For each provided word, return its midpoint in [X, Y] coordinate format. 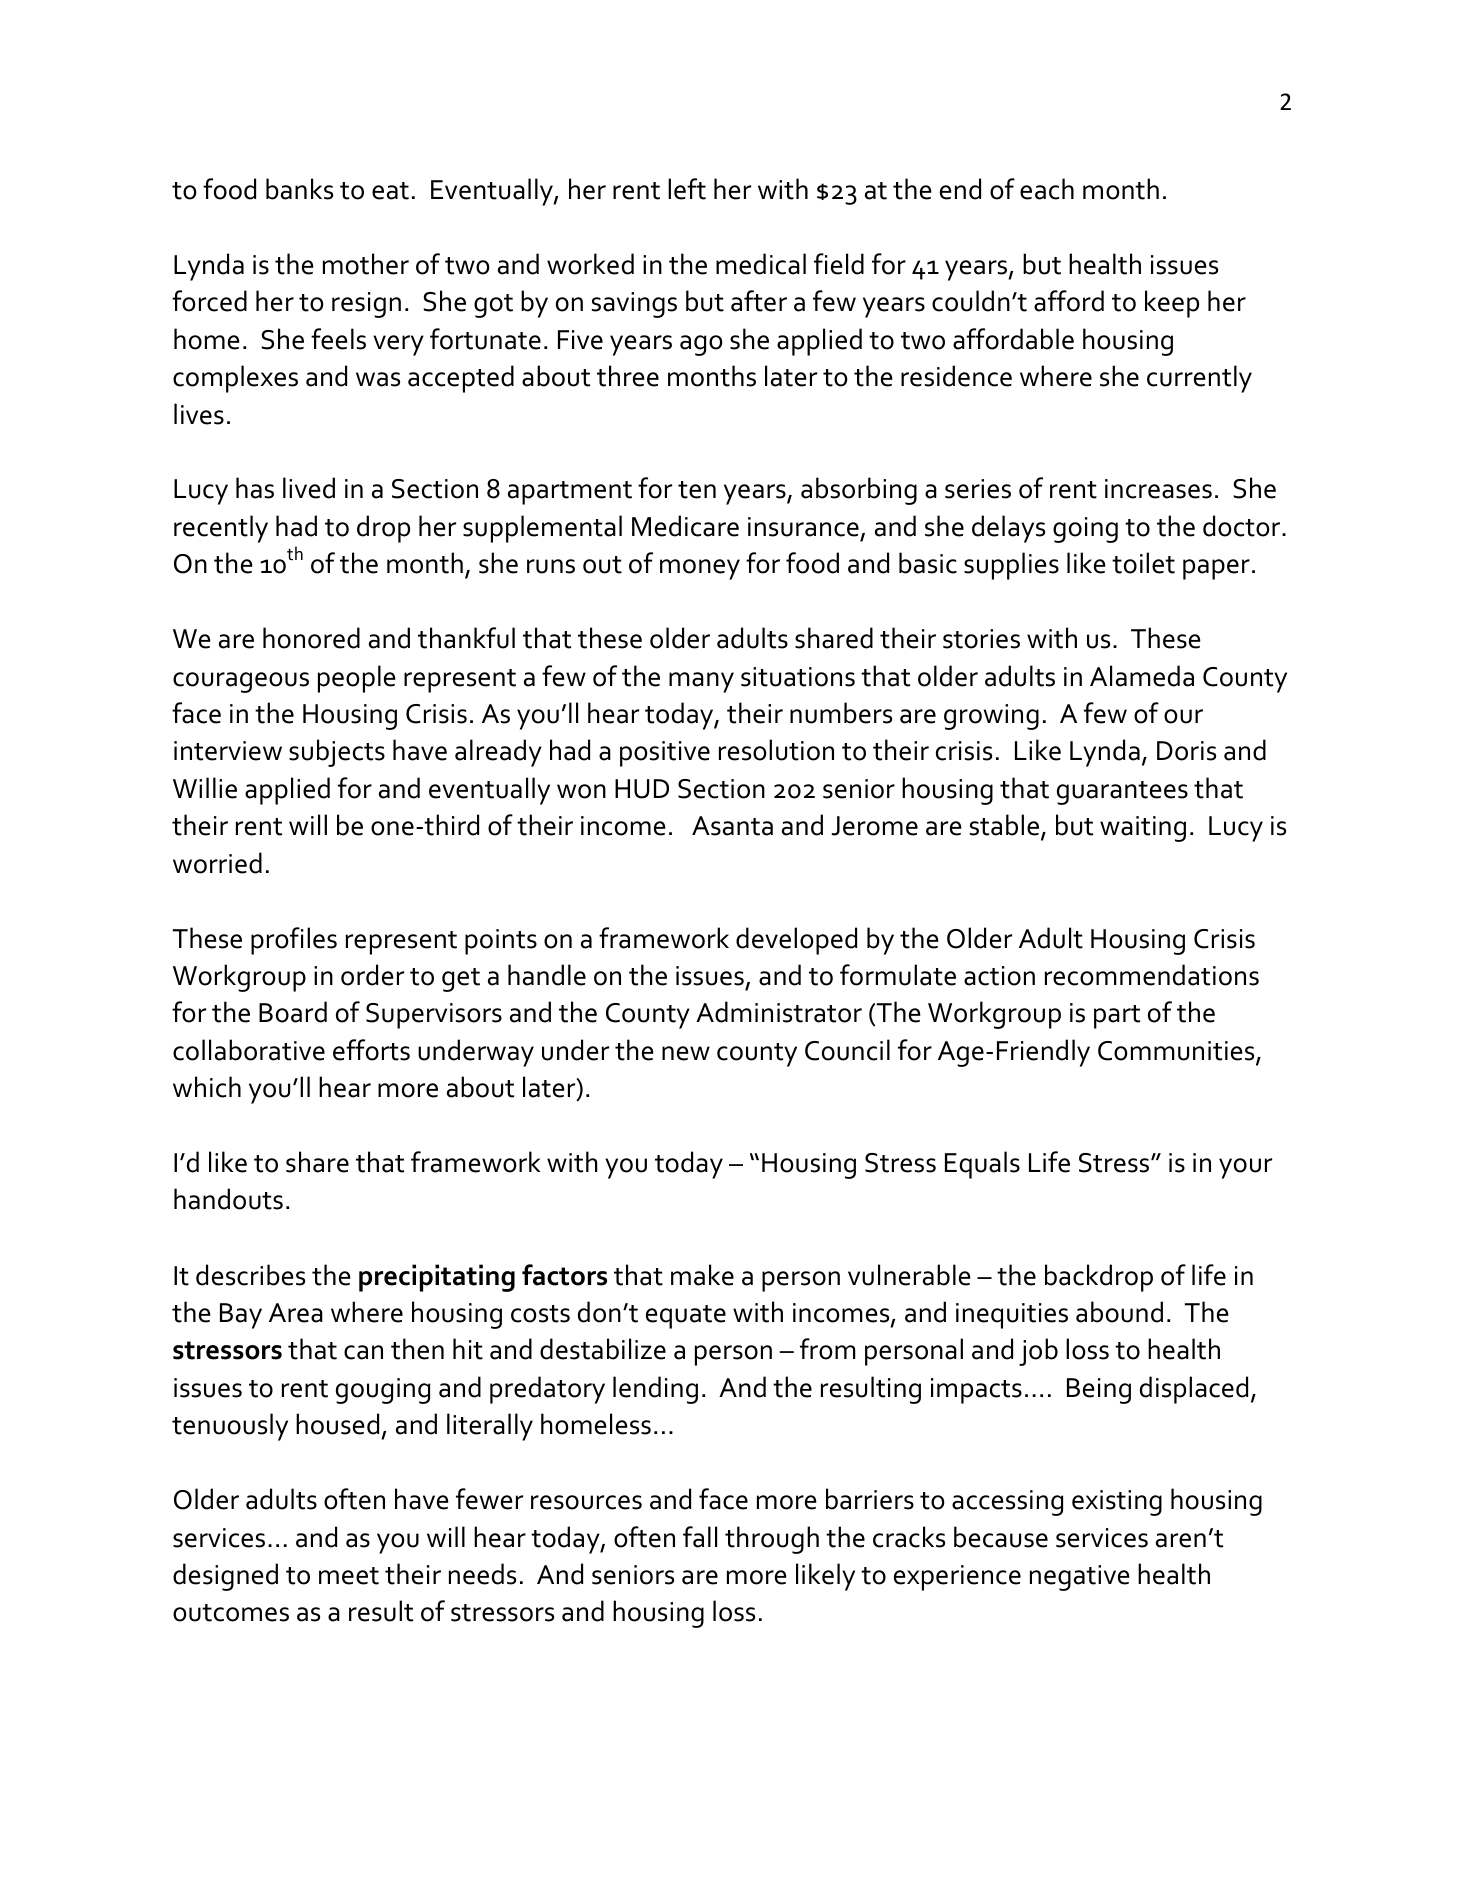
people [357, 679]
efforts [371, 1050]
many [701, 682]
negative [1080, 1578]
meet [349, 1576]
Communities [1177, 1052]
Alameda [1142, 676]
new [686, 1053]
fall [700, 1537]
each [1047, 189]
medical [761, 264]
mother [366, 264]
